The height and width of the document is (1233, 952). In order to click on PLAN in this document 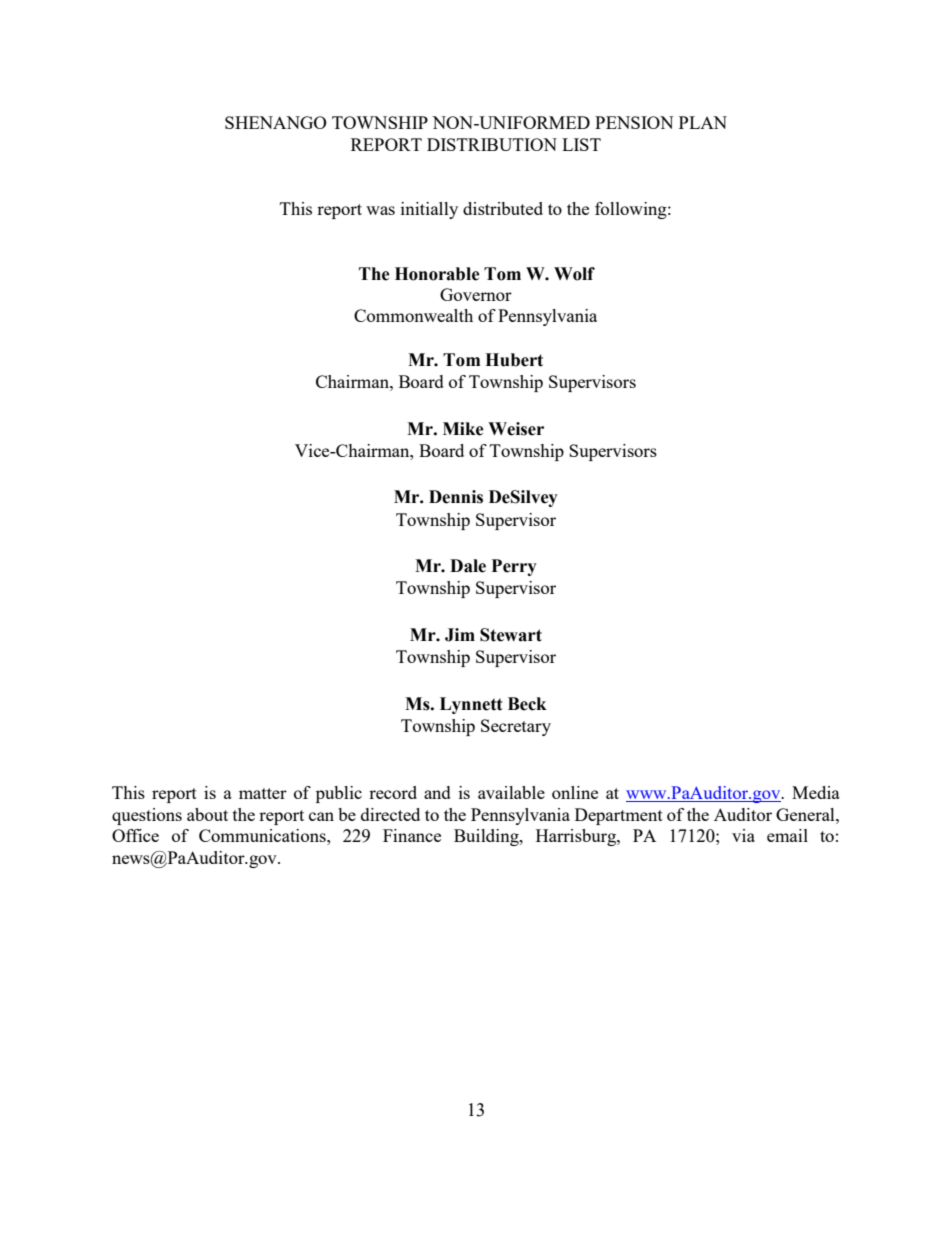, I will do `click(703, 122)`.
